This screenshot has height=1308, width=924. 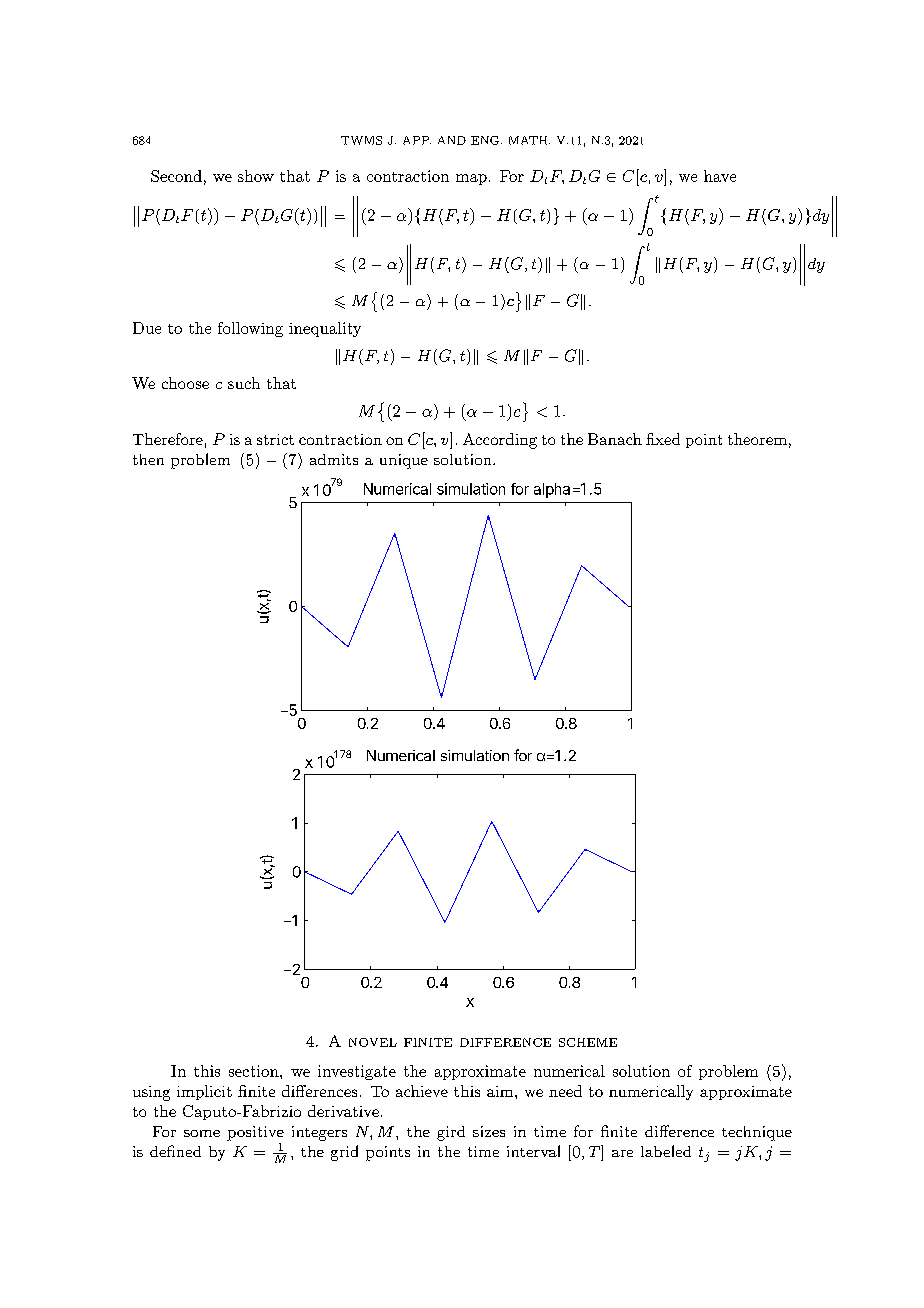 I want to click on section, so click(x=255, y=1071).
